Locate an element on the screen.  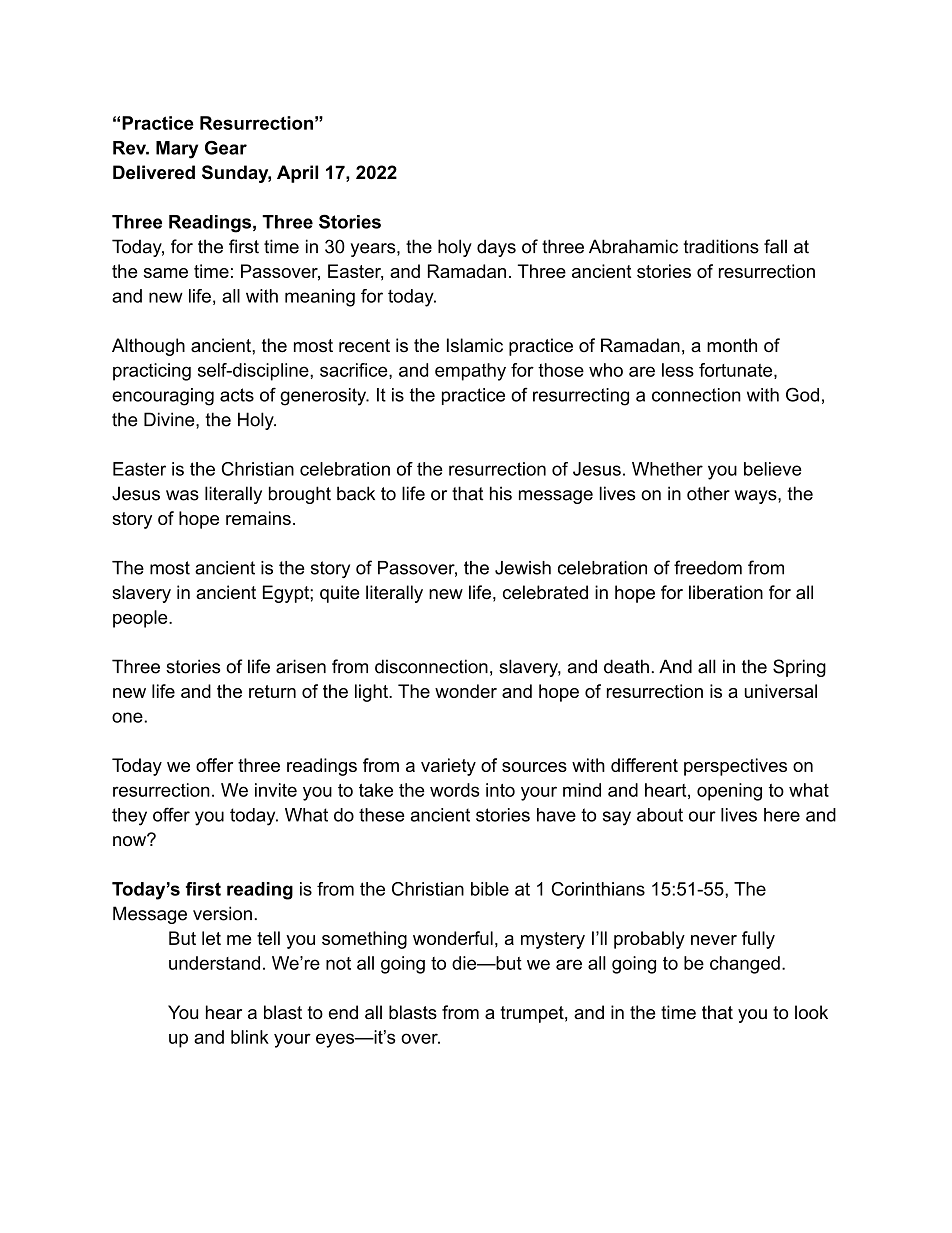
changed is located at coordinates (745, 965).
